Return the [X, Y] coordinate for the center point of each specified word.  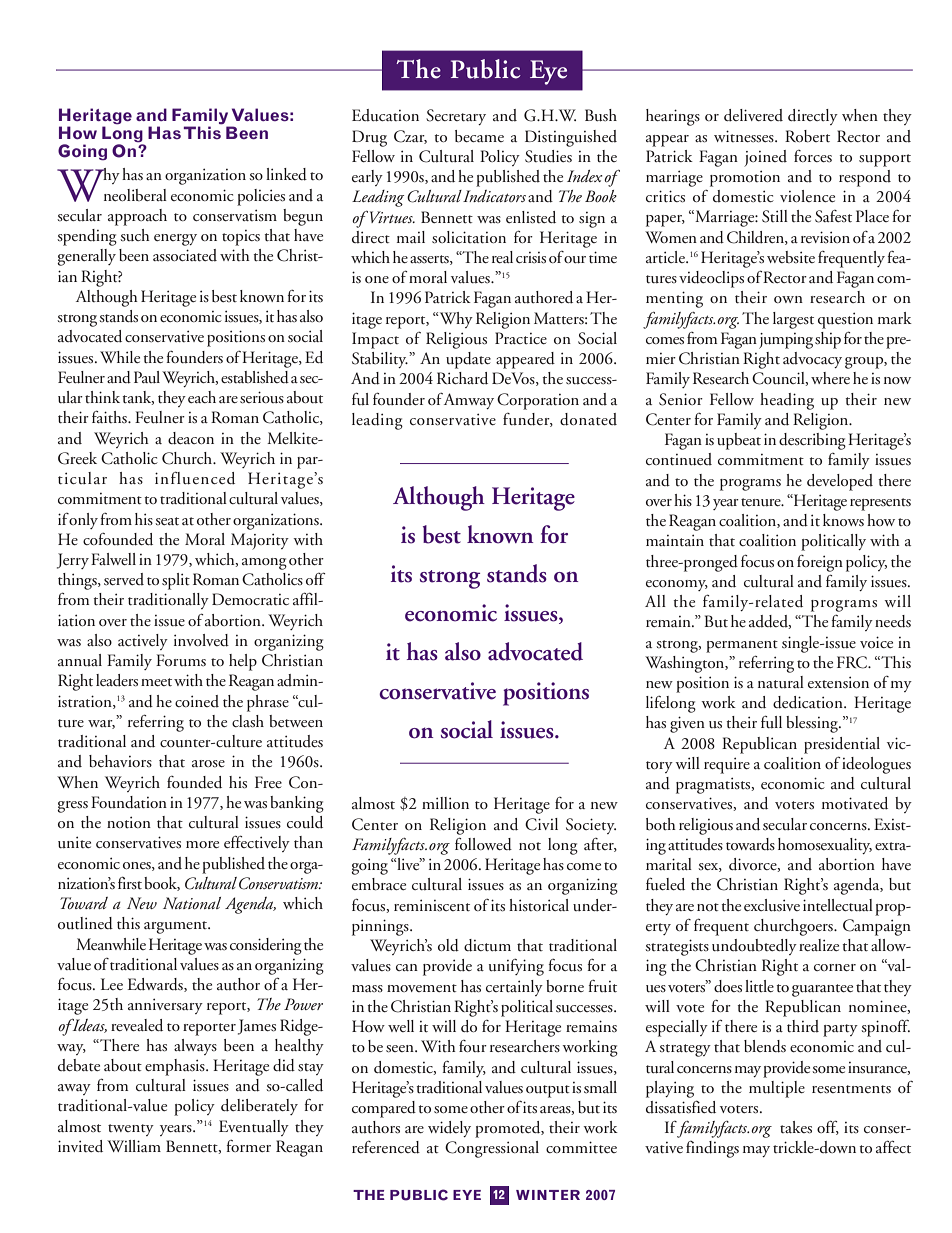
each [202, 397]
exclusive [772, 905]
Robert [807, 136]
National [192, 903]
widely [449, 1129]
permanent [742, 646]
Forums [181, 660]
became [479, 136]
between [296, 721]
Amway [469, 401]
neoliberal [135, 195]
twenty [131, 1130]
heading [787, 401]
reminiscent [432, 905]
